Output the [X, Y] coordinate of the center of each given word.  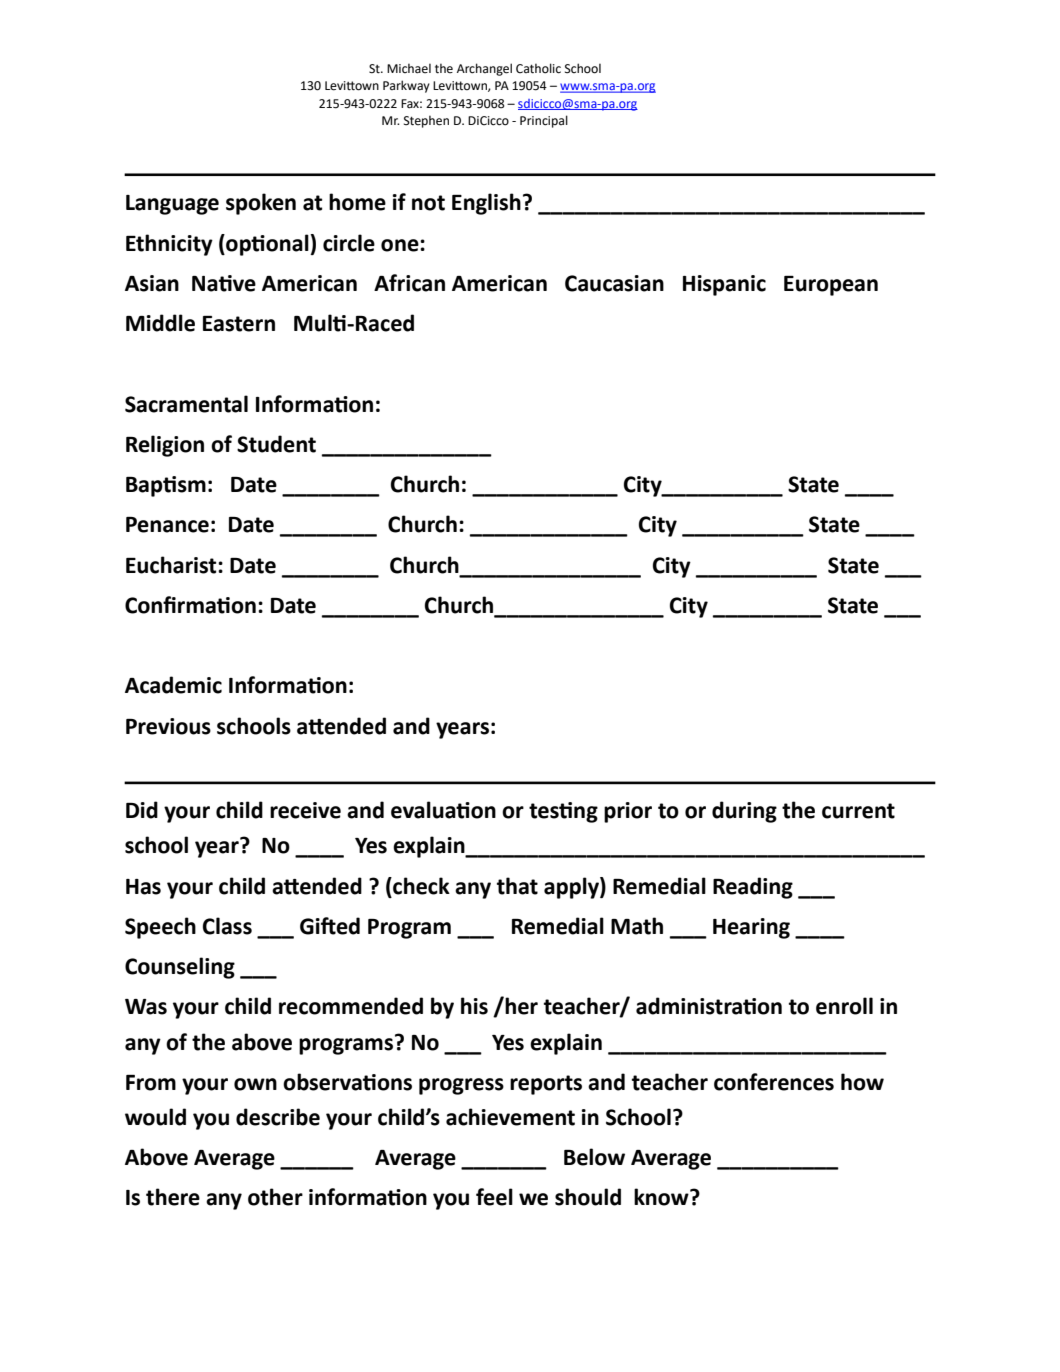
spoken [261, 204]
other [275, 1197]
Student [276, 444]
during [744, 812]
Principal [544, 121]
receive [305, 810]
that [517, 886]
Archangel [484, 69]
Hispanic [724, 285]
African [409, 283]
